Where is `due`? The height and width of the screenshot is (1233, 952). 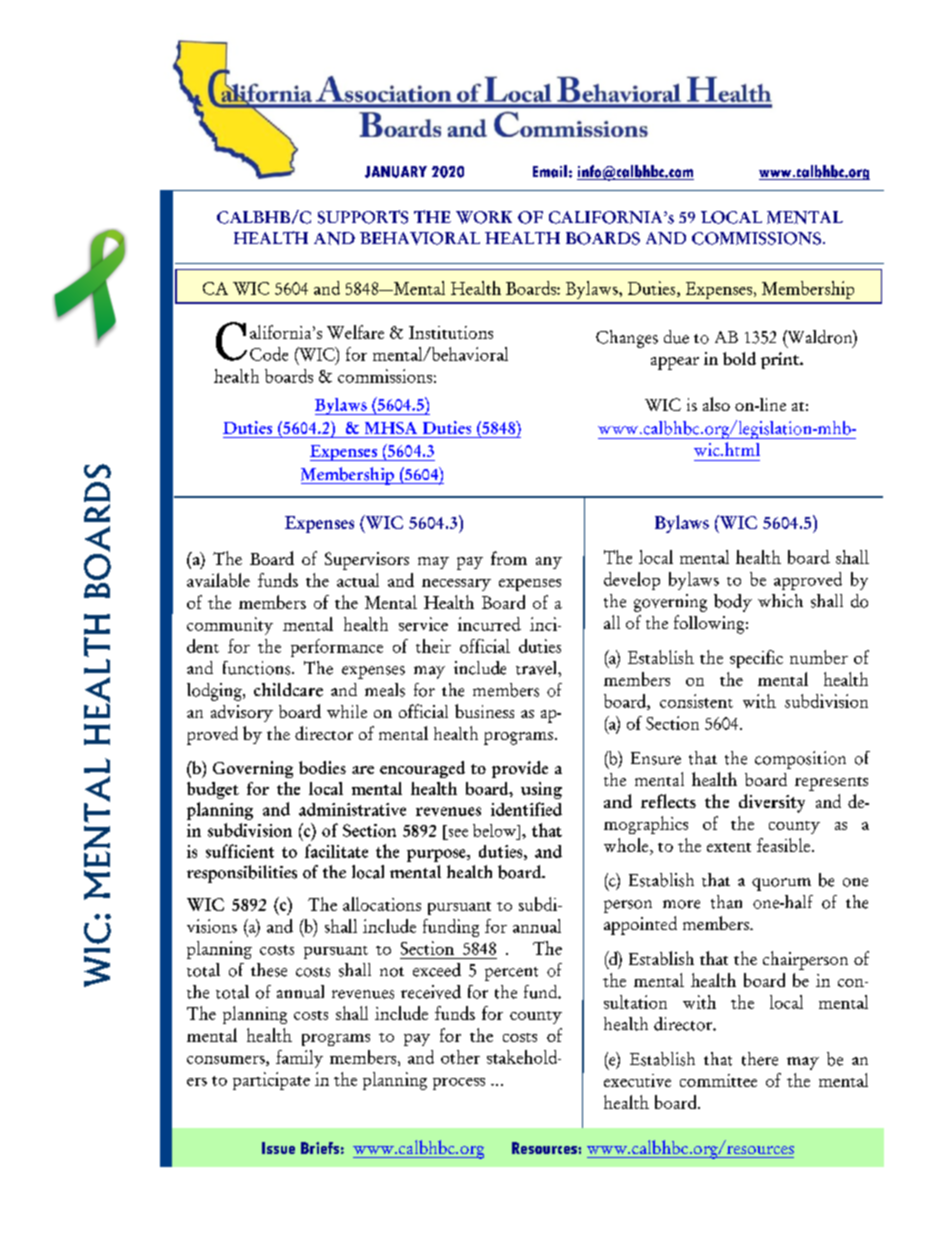
due is located at coordinates (676, 337).
